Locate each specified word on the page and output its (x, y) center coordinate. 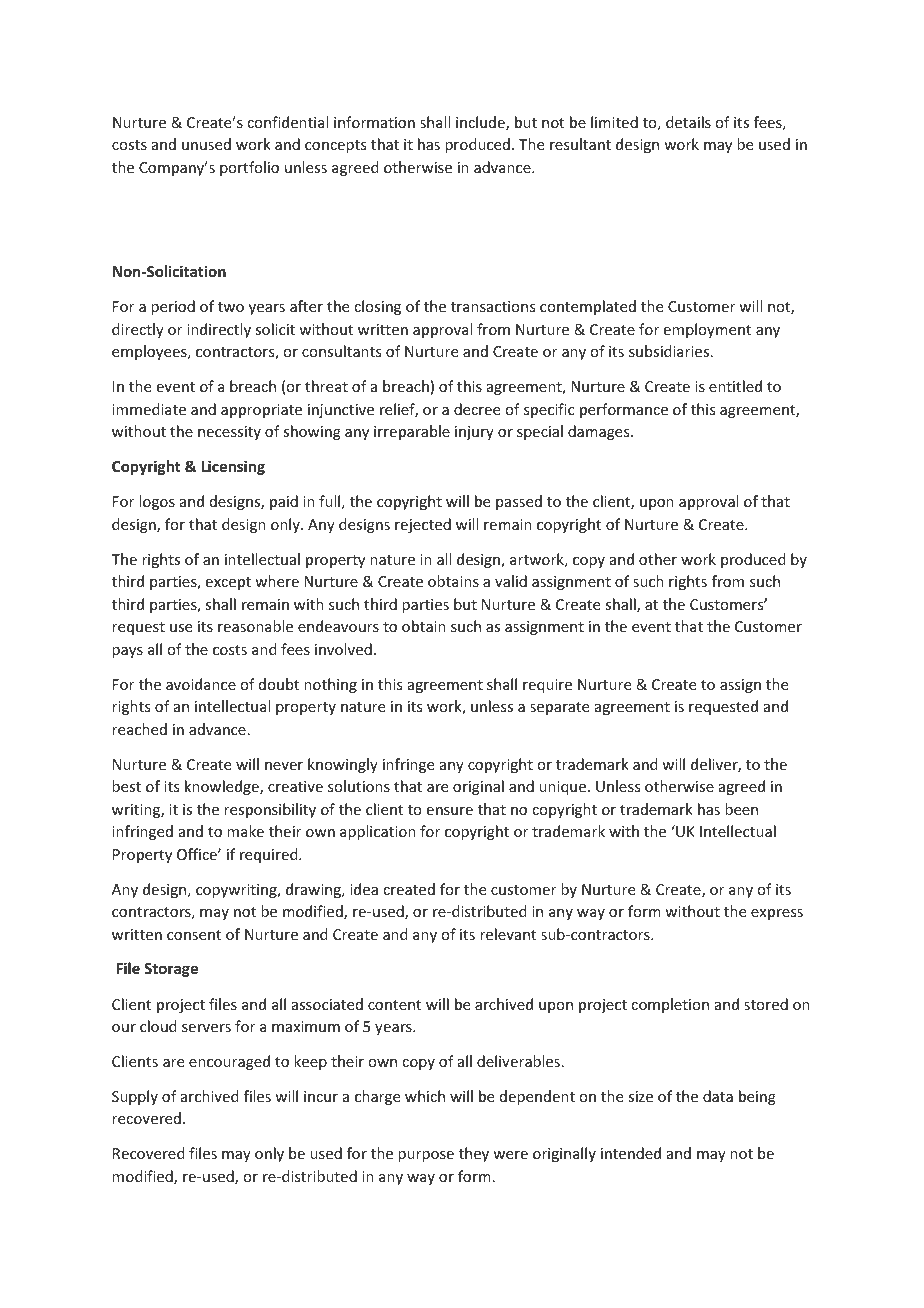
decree (477, 409)
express (777, 914)
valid (511, 581)
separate (559, 708)
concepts (335, 146)
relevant (508, 934)
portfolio (249, 168)
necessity (229, 433)
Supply (135, 1097)
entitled (735, 386)
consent (194, 935)
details (688, 122)
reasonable (255, 626)
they (474, 1154)
